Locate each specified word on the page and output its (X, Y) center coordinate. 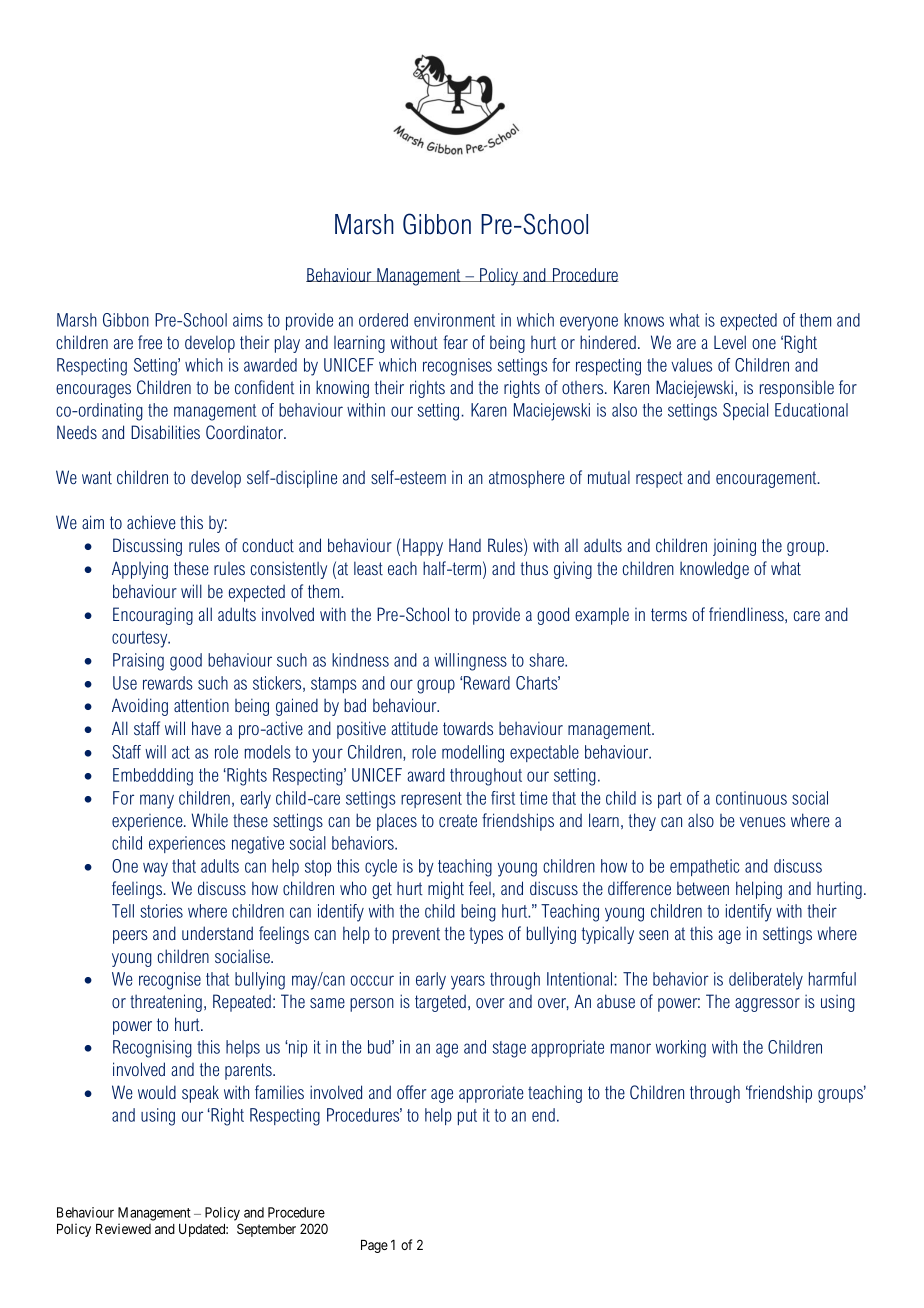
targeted (440, 1003)
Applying (140, 570)
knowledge (714, 570)
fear (455, 342)
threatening (166, 1003)
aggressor (767, 1005)
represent (431, 800)
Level (730, 342)
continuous (751, 798)
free (150, 342)
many (157, 801)
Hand (465, 545)
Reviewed (123, 1228)
